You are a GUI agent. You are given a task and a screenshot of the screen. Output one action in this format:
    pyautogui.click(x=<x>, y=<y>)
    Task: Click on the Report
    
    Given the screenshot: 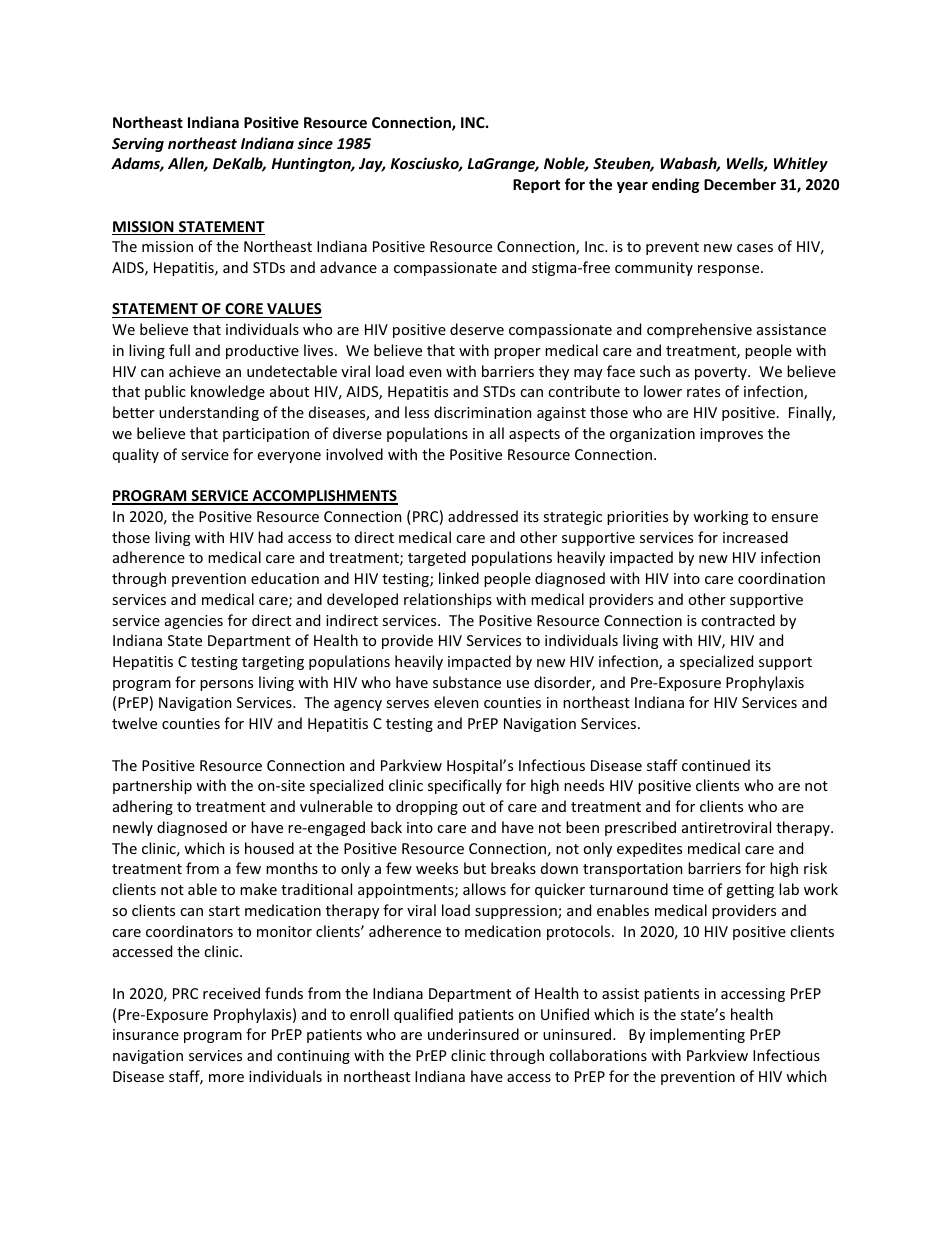 What is the action you would take?
    pyautogui.click(x=536, y=186)
